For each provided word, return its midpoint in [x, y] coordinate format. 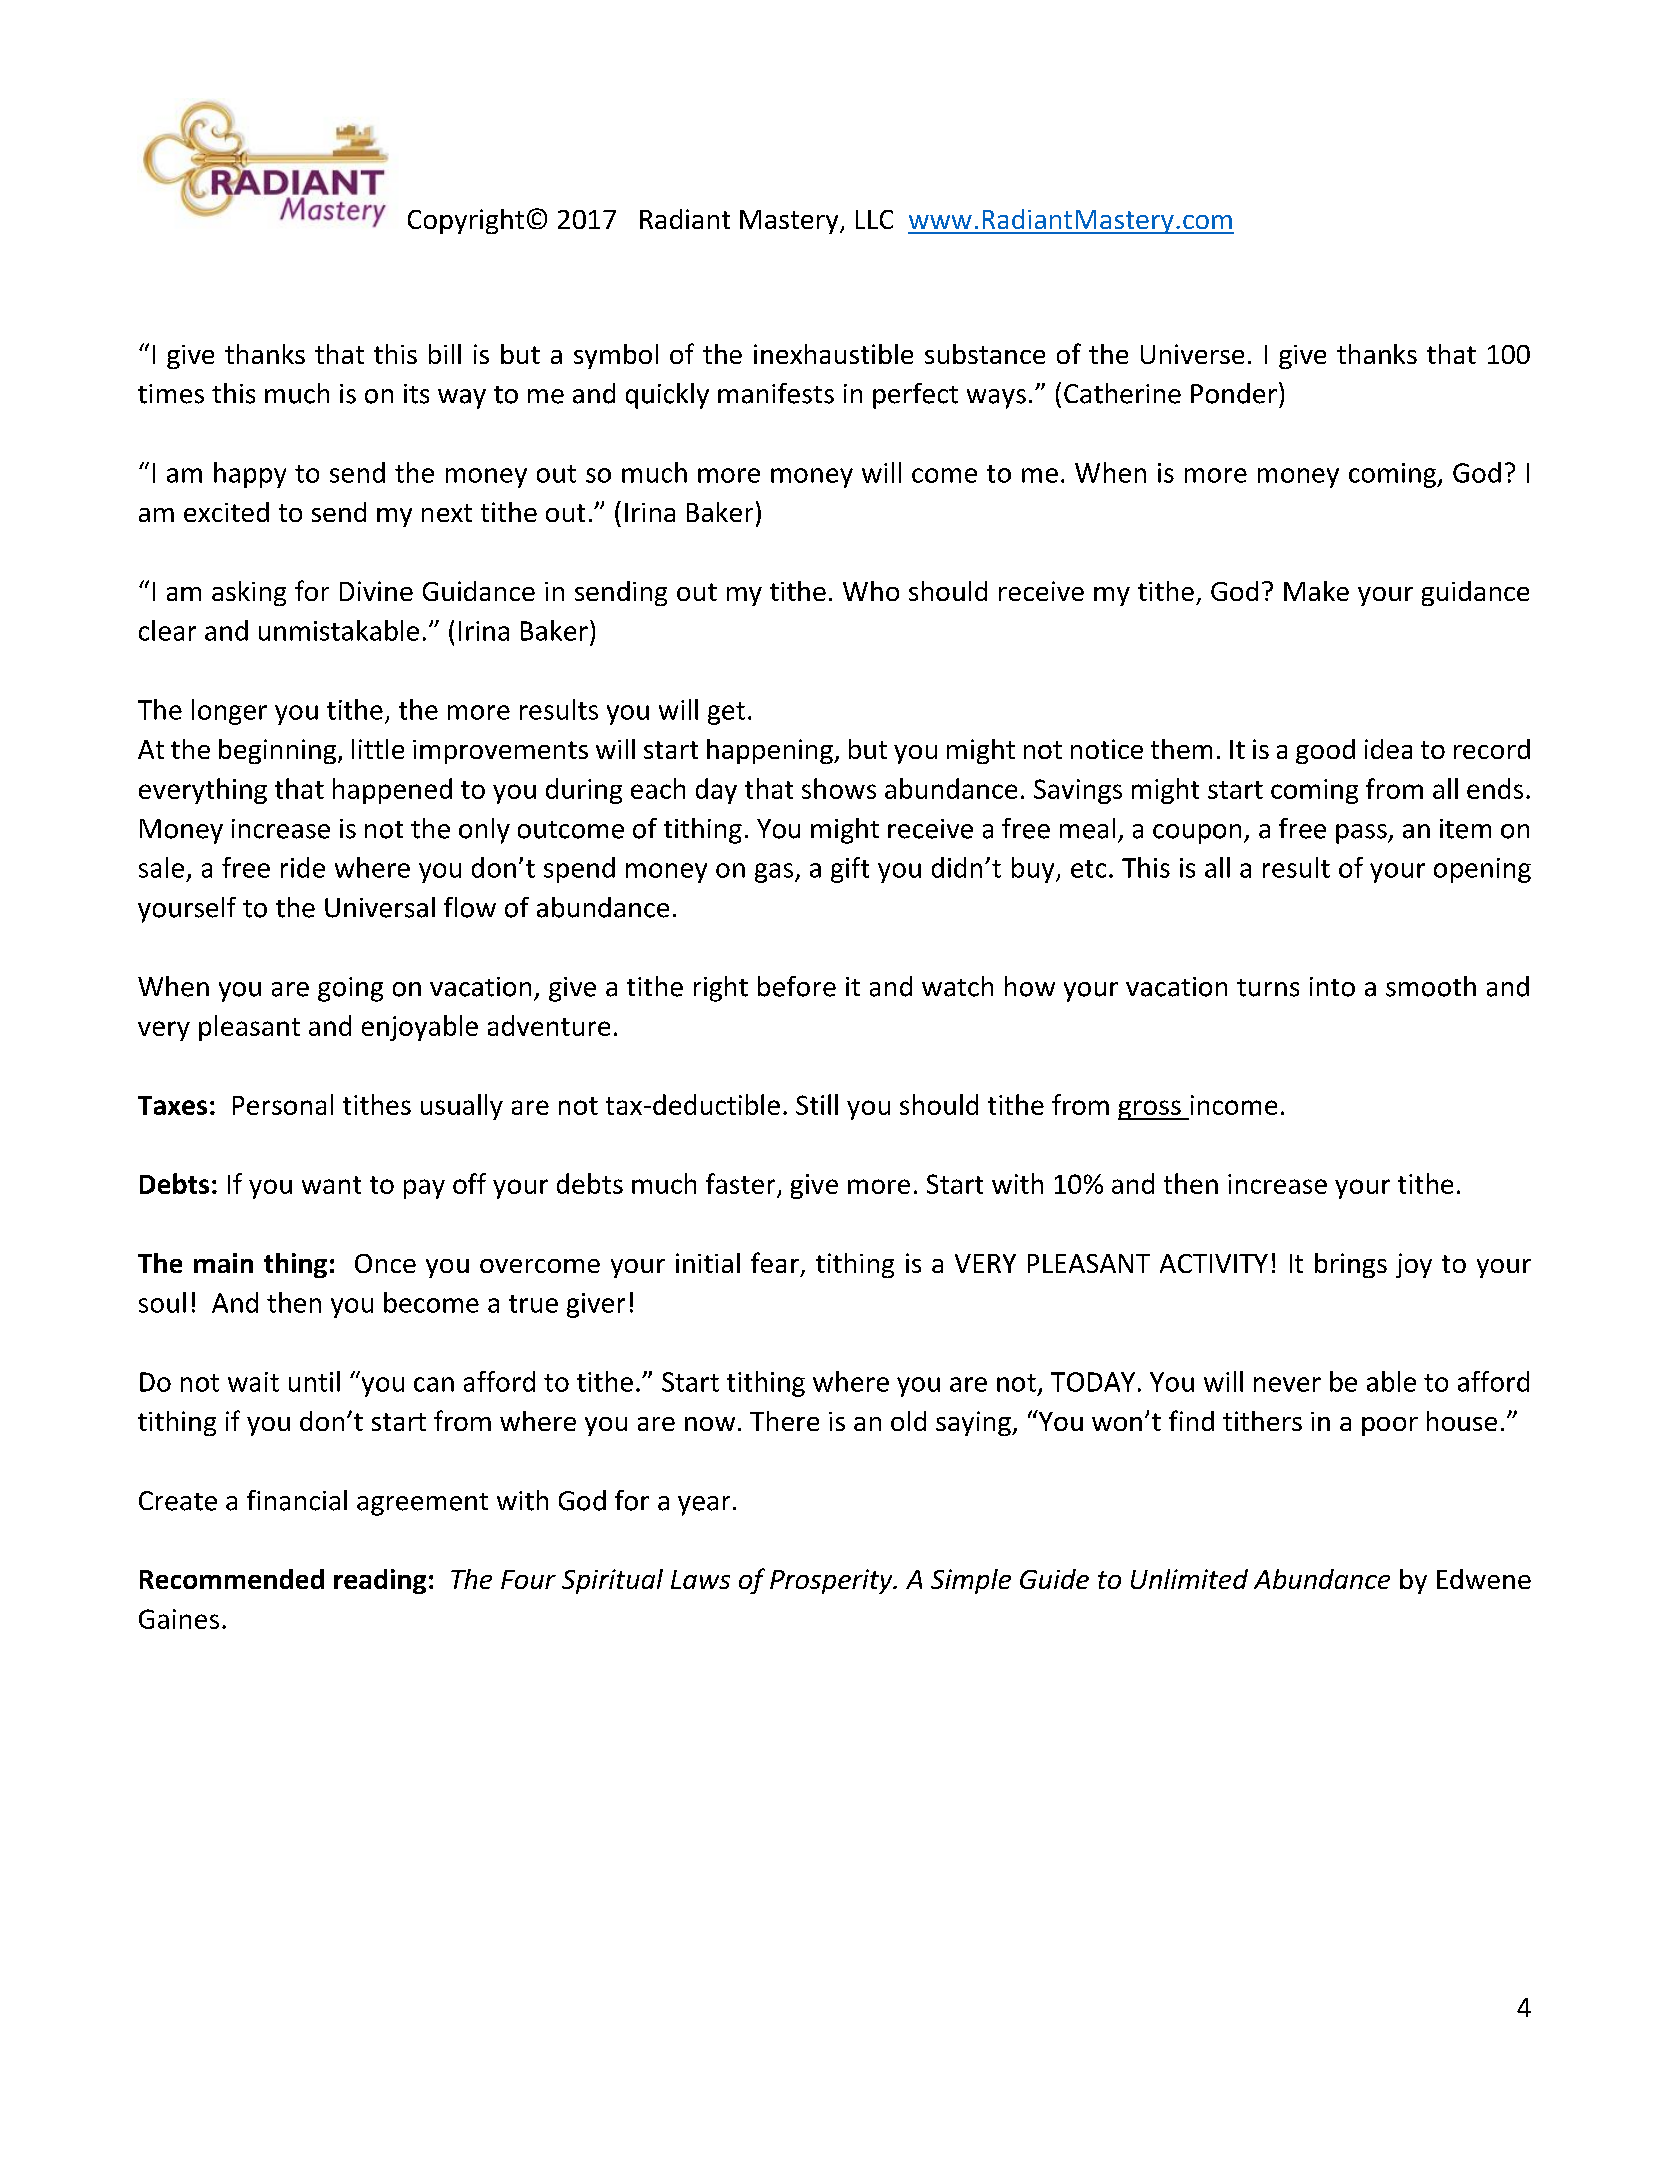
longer [229, 712]
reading [380, 1581]
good [1325, 751]
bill [445, 354]
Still [817, 1104]
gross [1150, 1110]
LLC [874, 219]
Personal [283, 1104]
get [726, 713]
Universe [1192, 354]
